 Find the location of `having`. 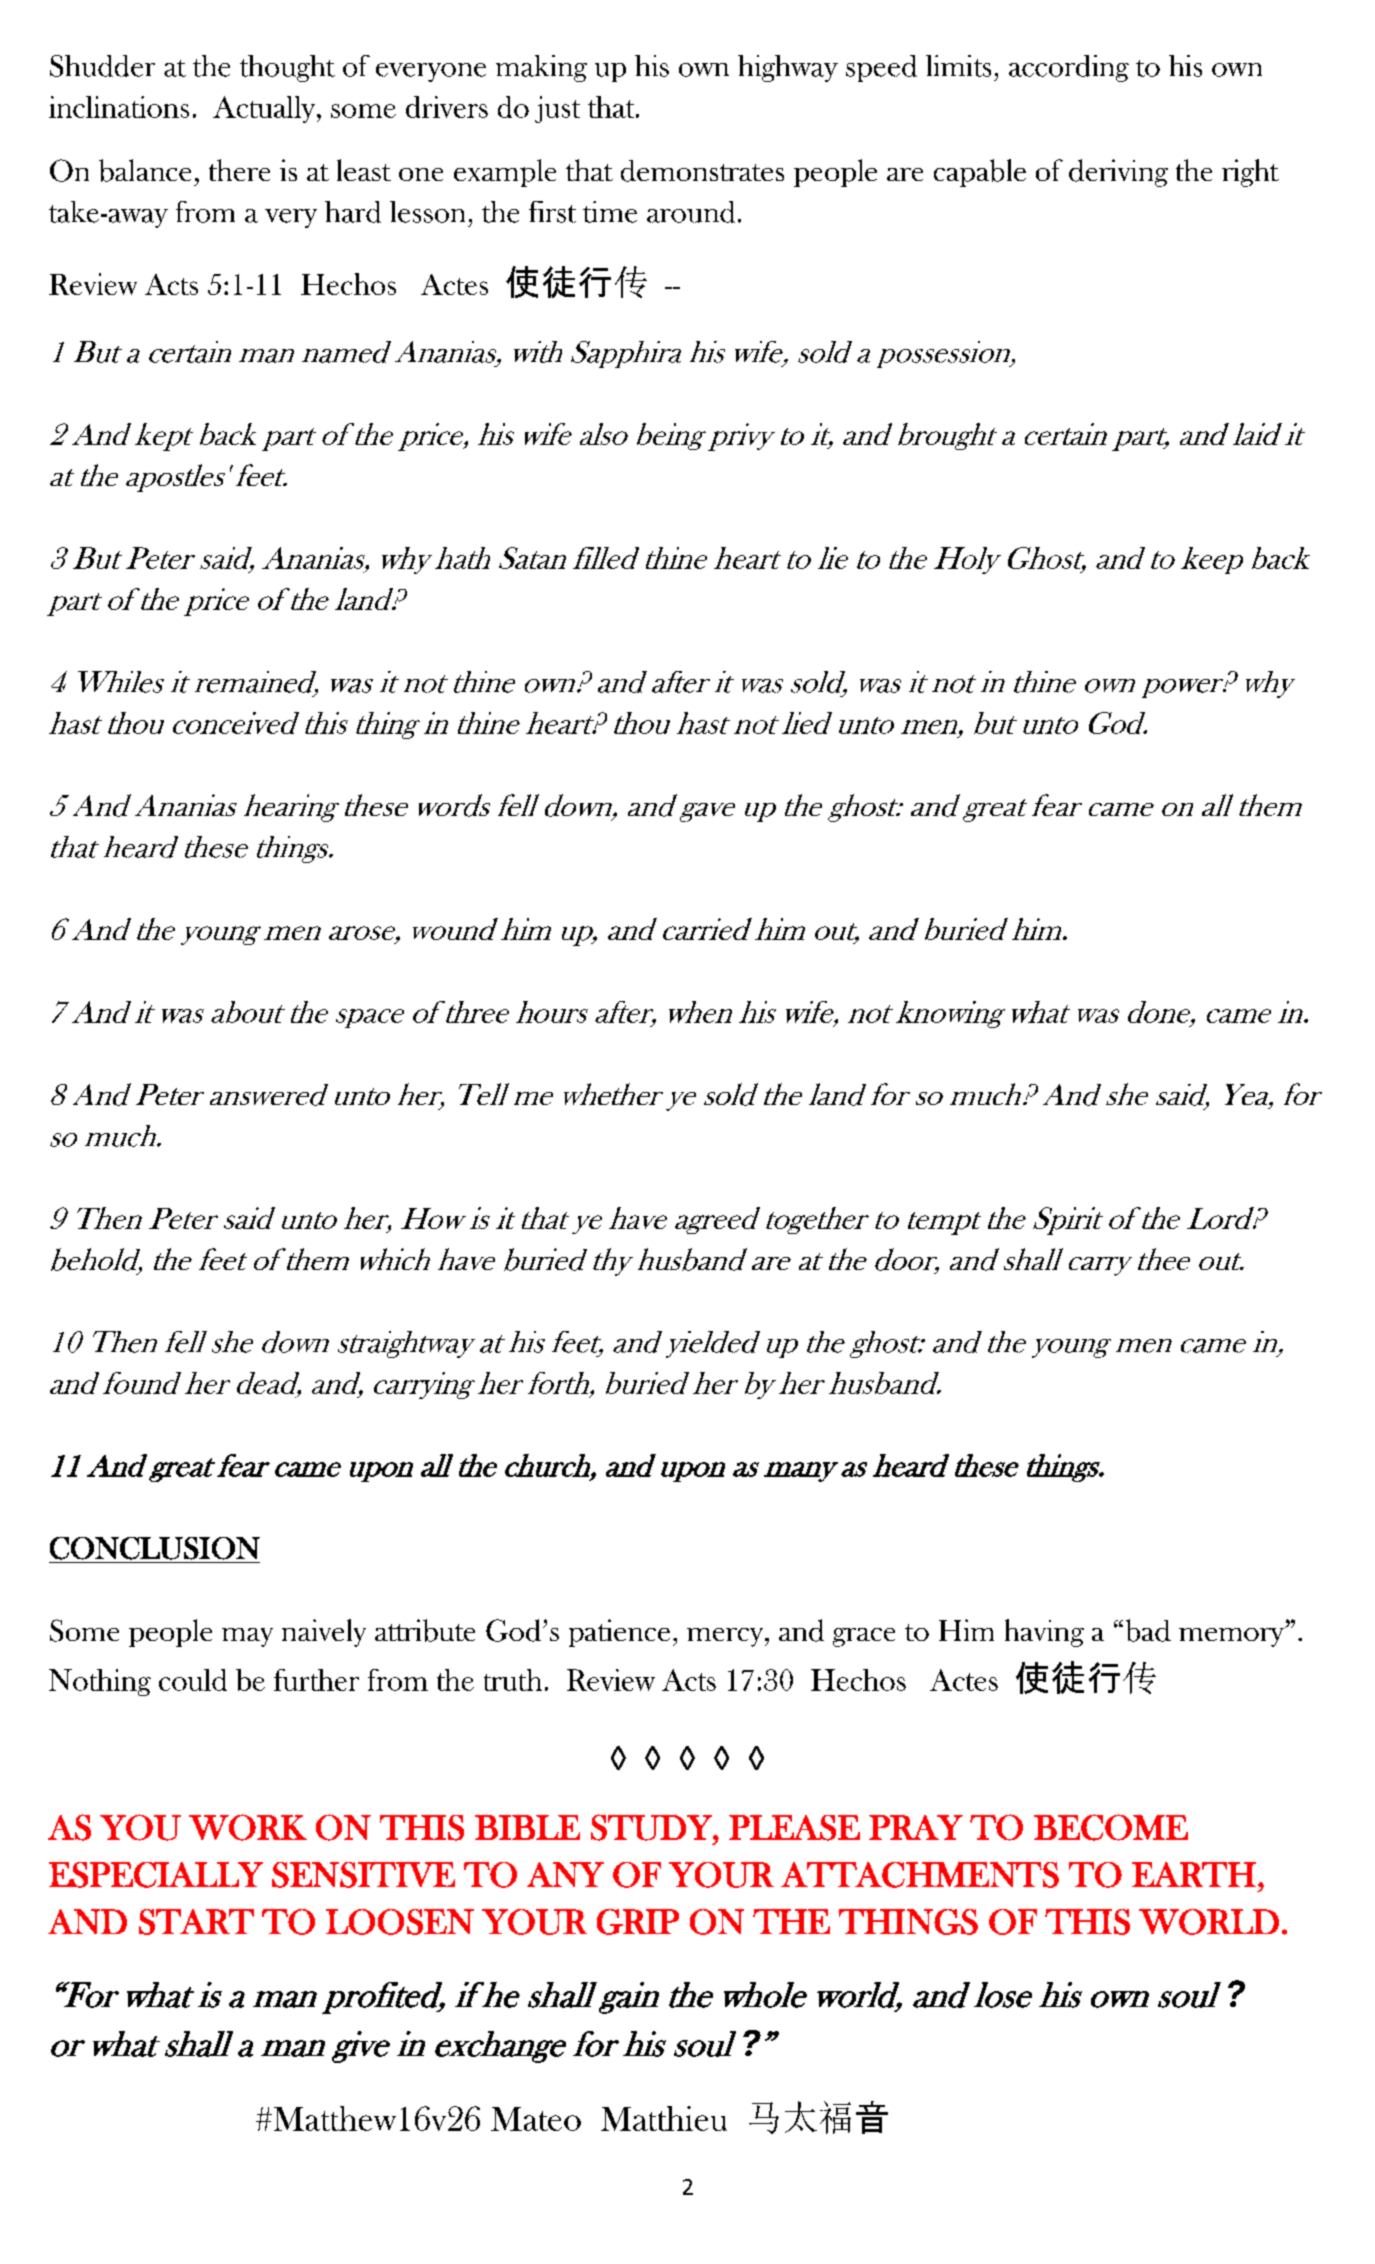

having is located at coordinates (1044, 1633).
